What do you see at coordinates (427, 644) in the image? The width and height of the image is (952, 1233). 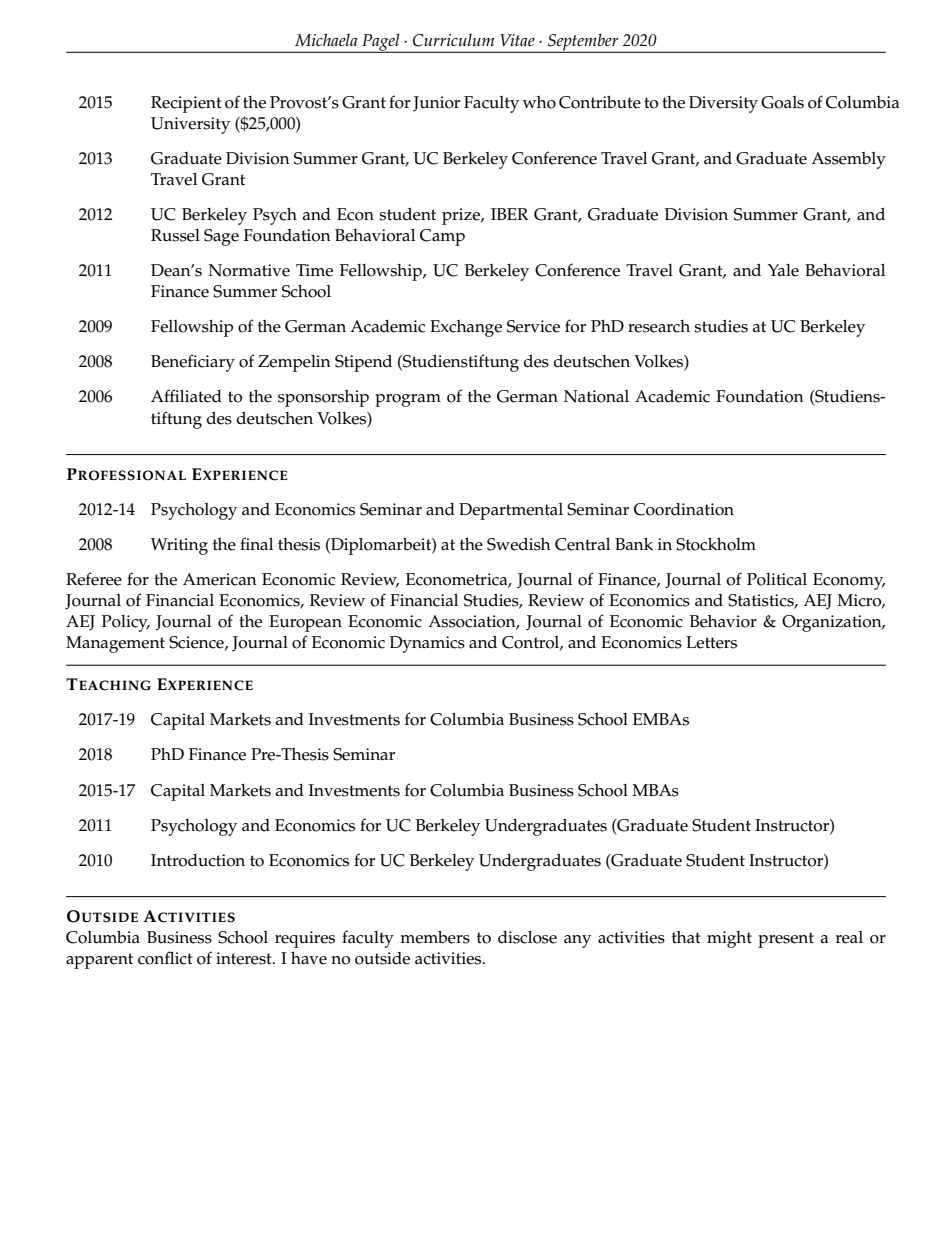 I see `Dynamics` at bounding box center [427, 644].
